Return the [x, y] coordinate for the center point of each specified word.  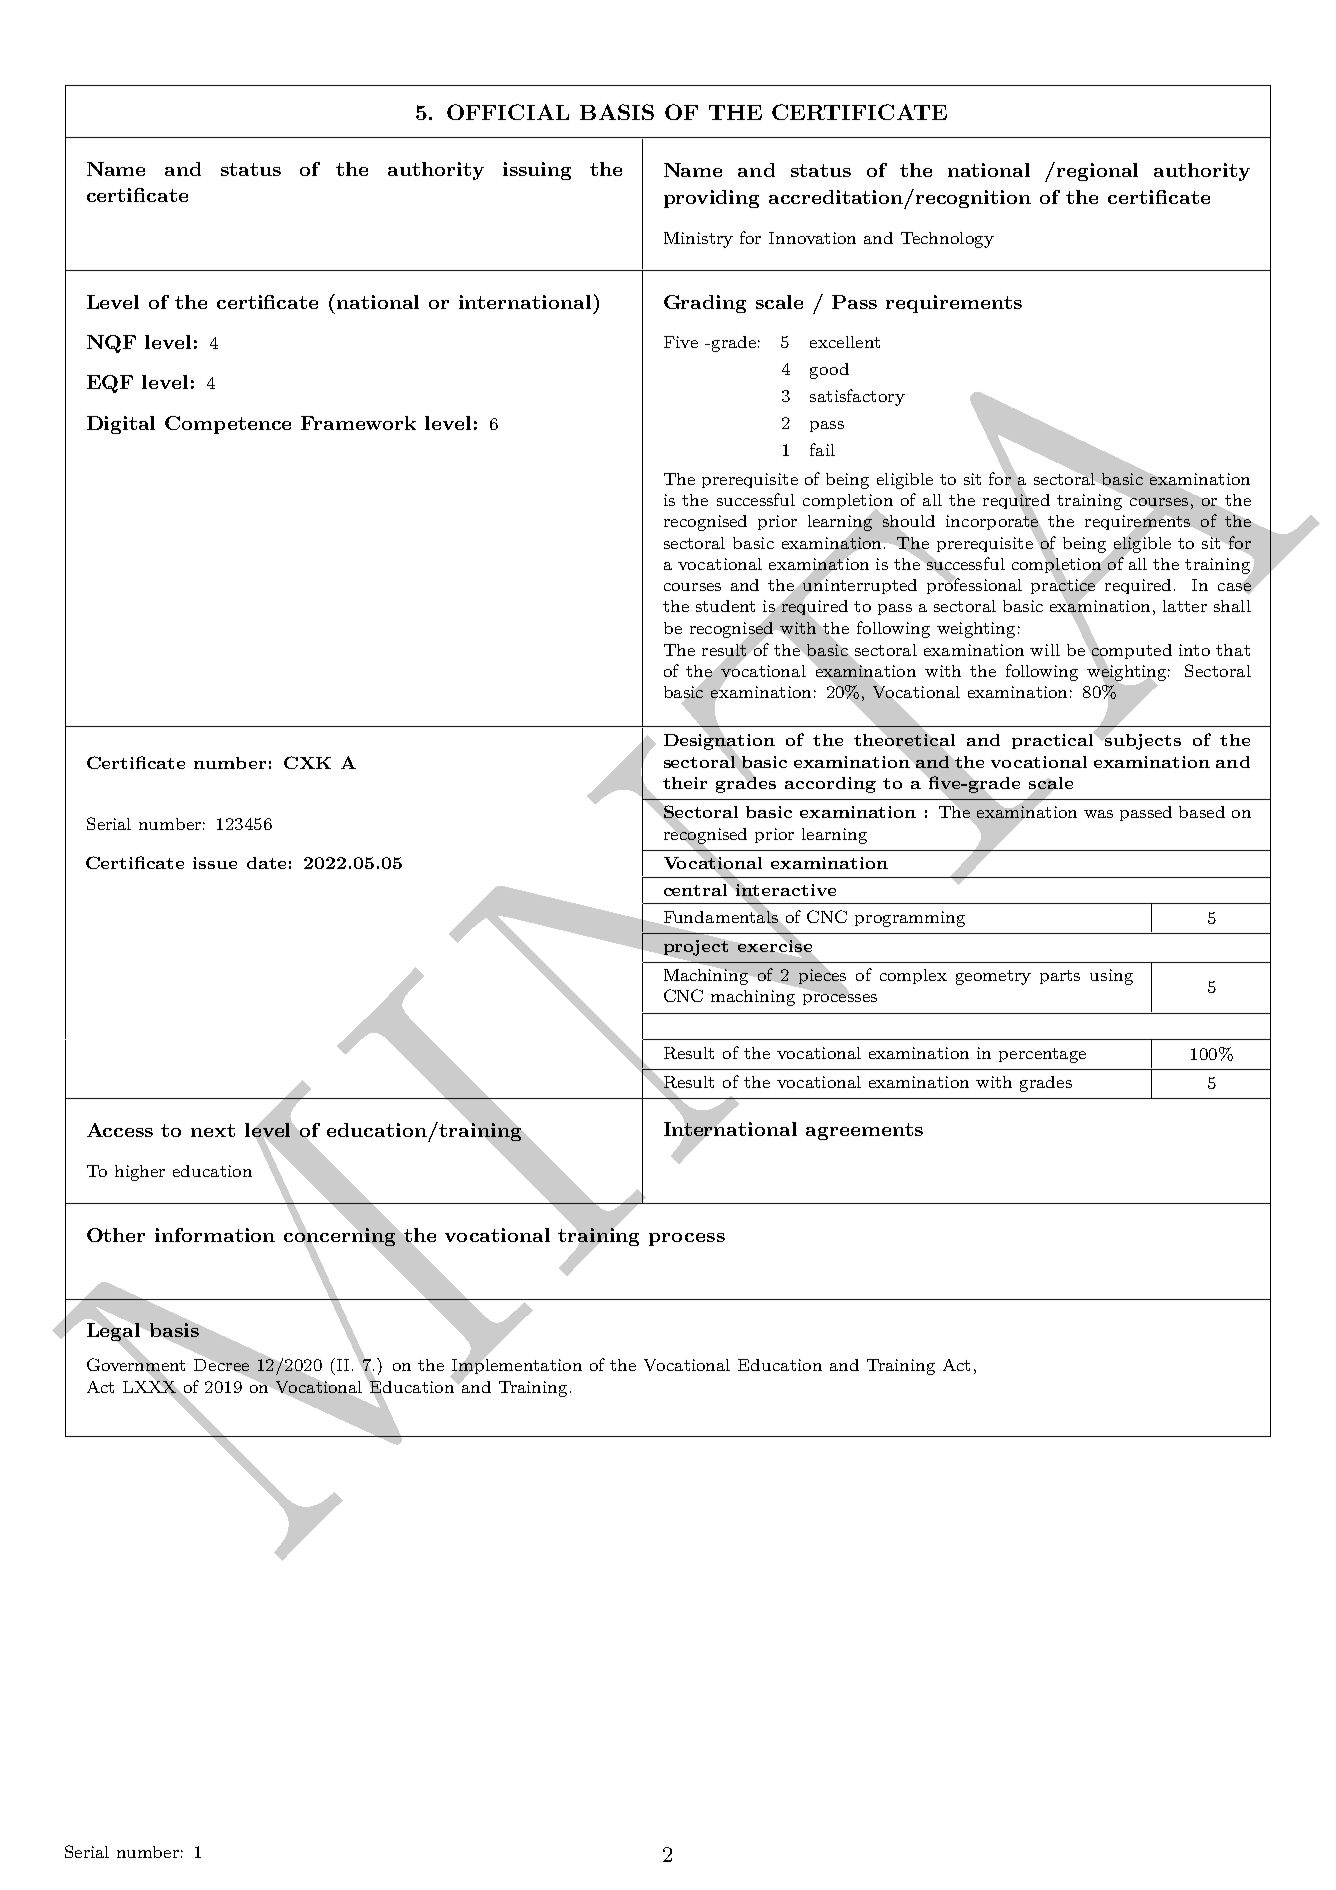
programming [910, 919]
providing [711, 199]
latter [1185, 606]
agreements [864, 1131]
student [725, 606]
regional [1097, 172]
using [1111, 977]
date [266, 863]
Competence [228, 425]
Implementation [516, 1367]
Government [136, 1365]
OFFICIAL [508, 112]
